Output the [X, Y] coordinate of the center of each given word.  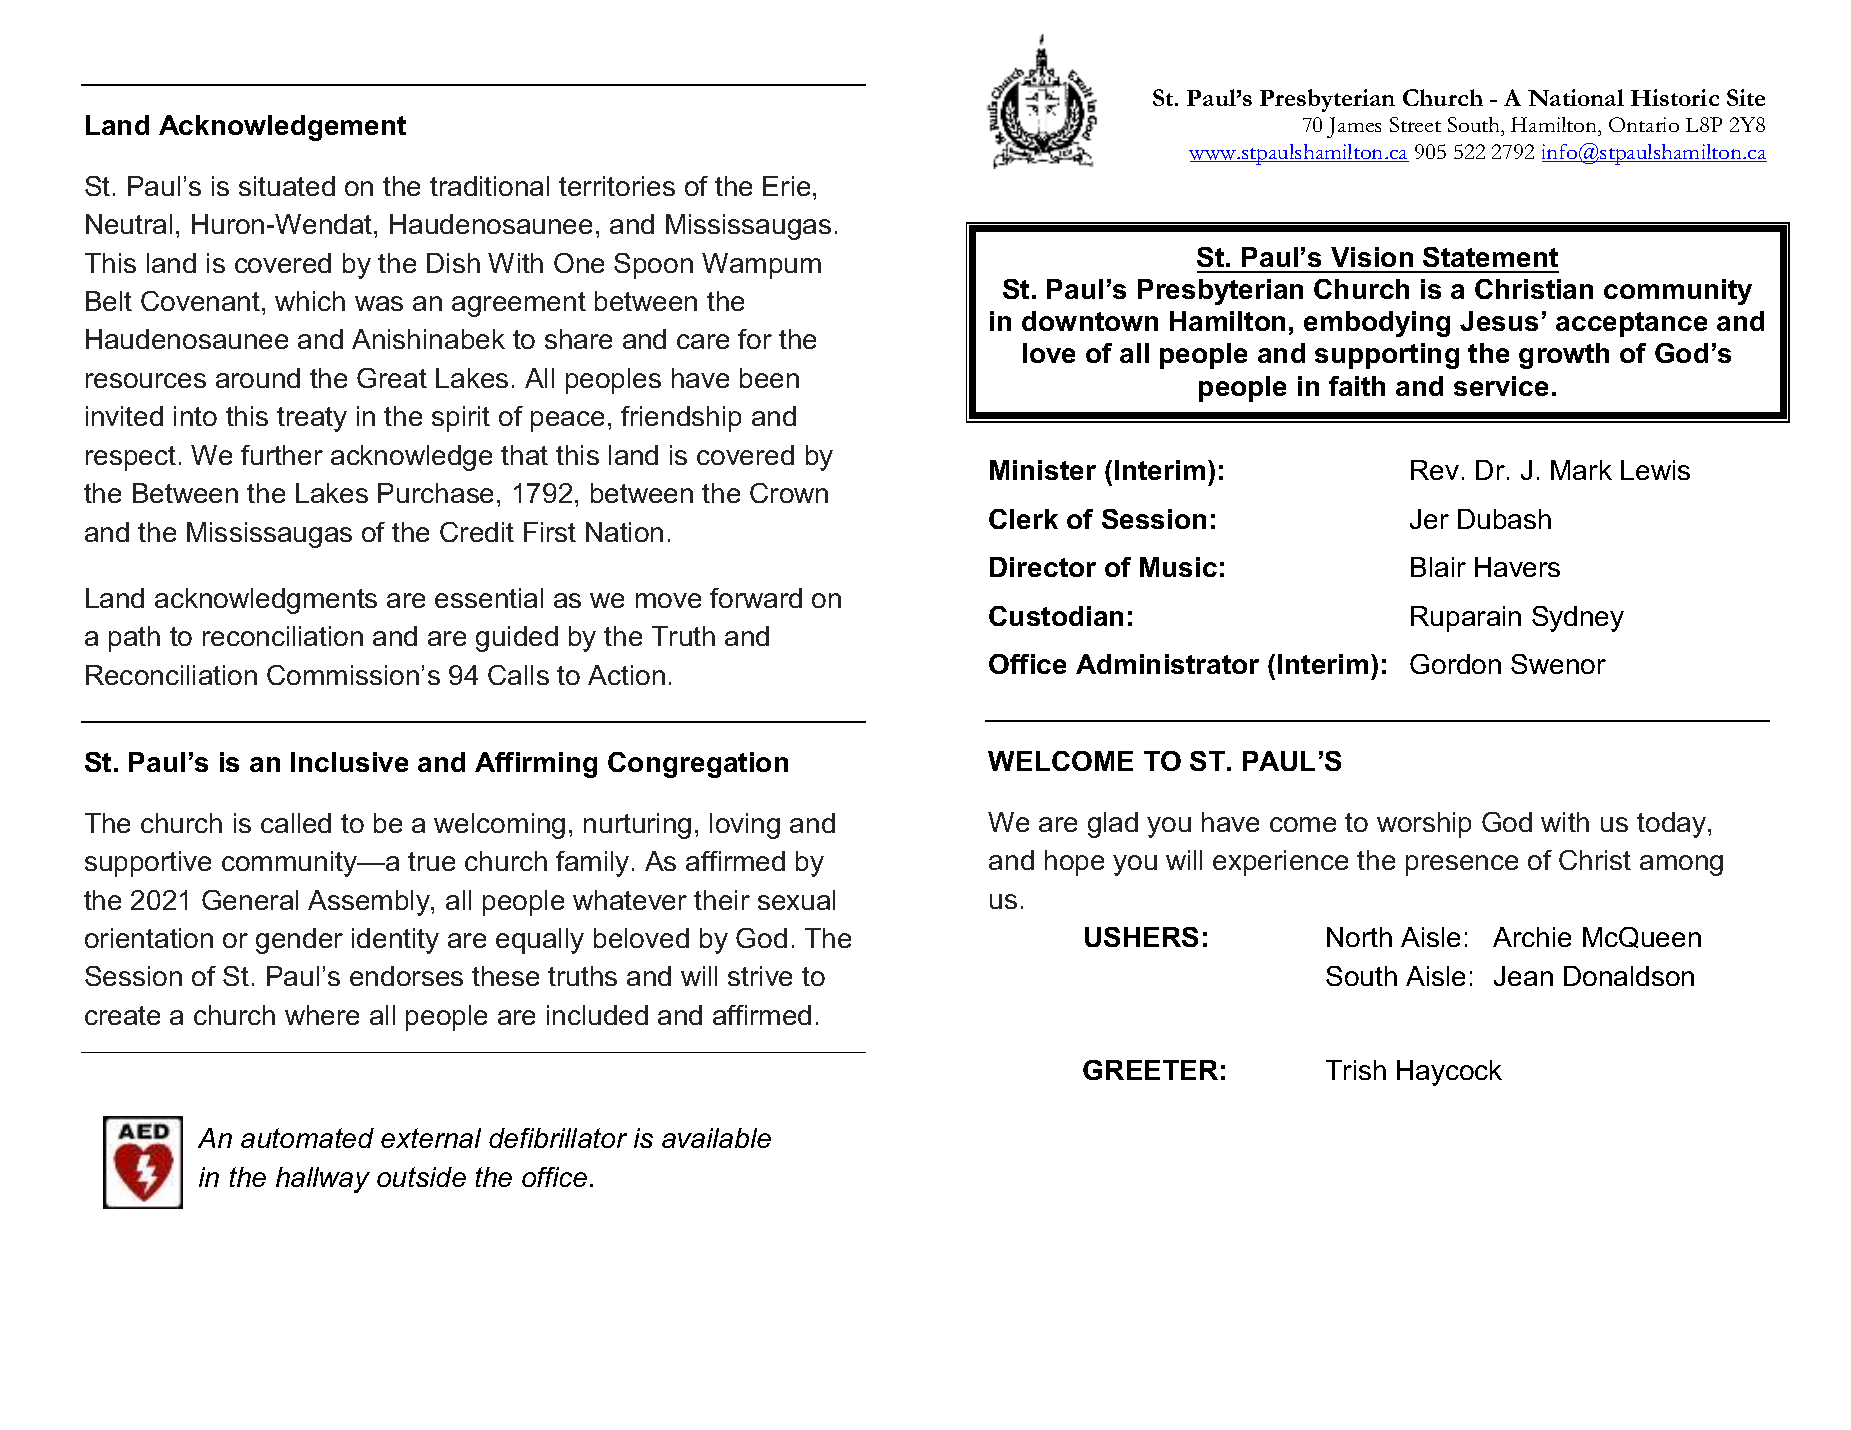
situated [287, 186]
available [716, 1138]
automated [307, 1138]
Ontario [1644, 124]
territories [617, 186]
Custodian [1056, 616]
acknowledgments [266, 601]
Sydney [1578, 619]
